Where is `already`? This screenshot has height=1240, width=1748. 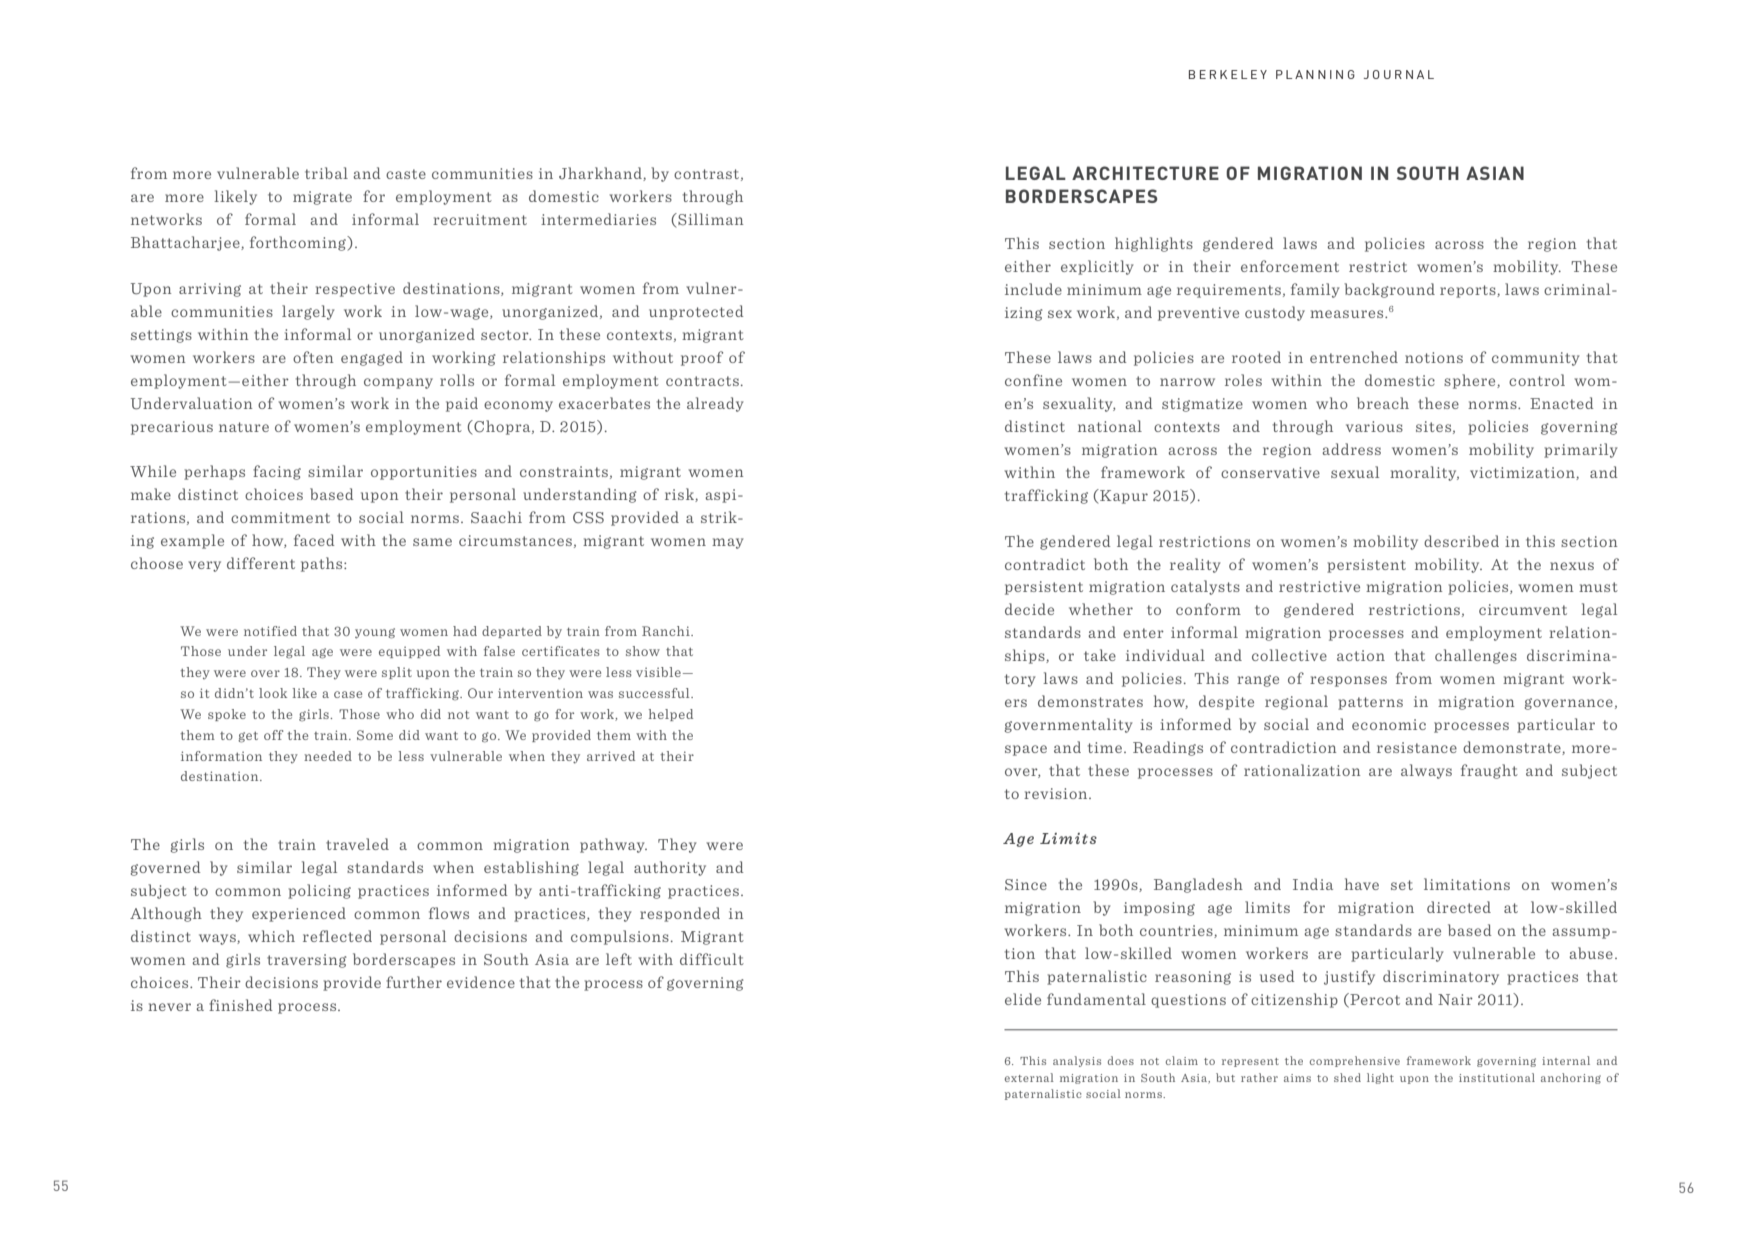
already is located at coordinates (715, 404).
